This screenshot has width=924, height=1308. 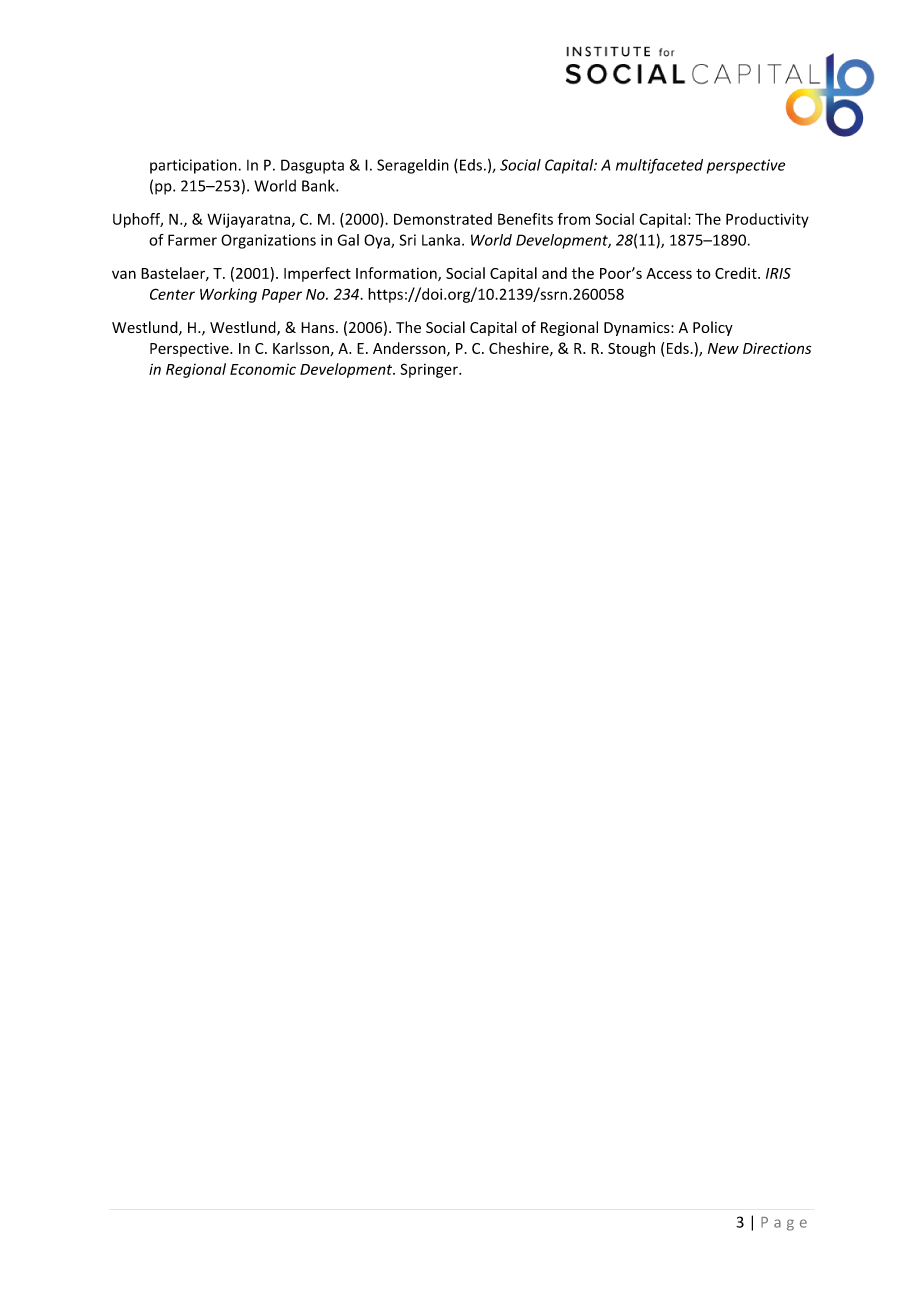 What do you see at coordinates (784, 1224) in the screenshot?
I see `Page` at bounding box center [784, 1224].
